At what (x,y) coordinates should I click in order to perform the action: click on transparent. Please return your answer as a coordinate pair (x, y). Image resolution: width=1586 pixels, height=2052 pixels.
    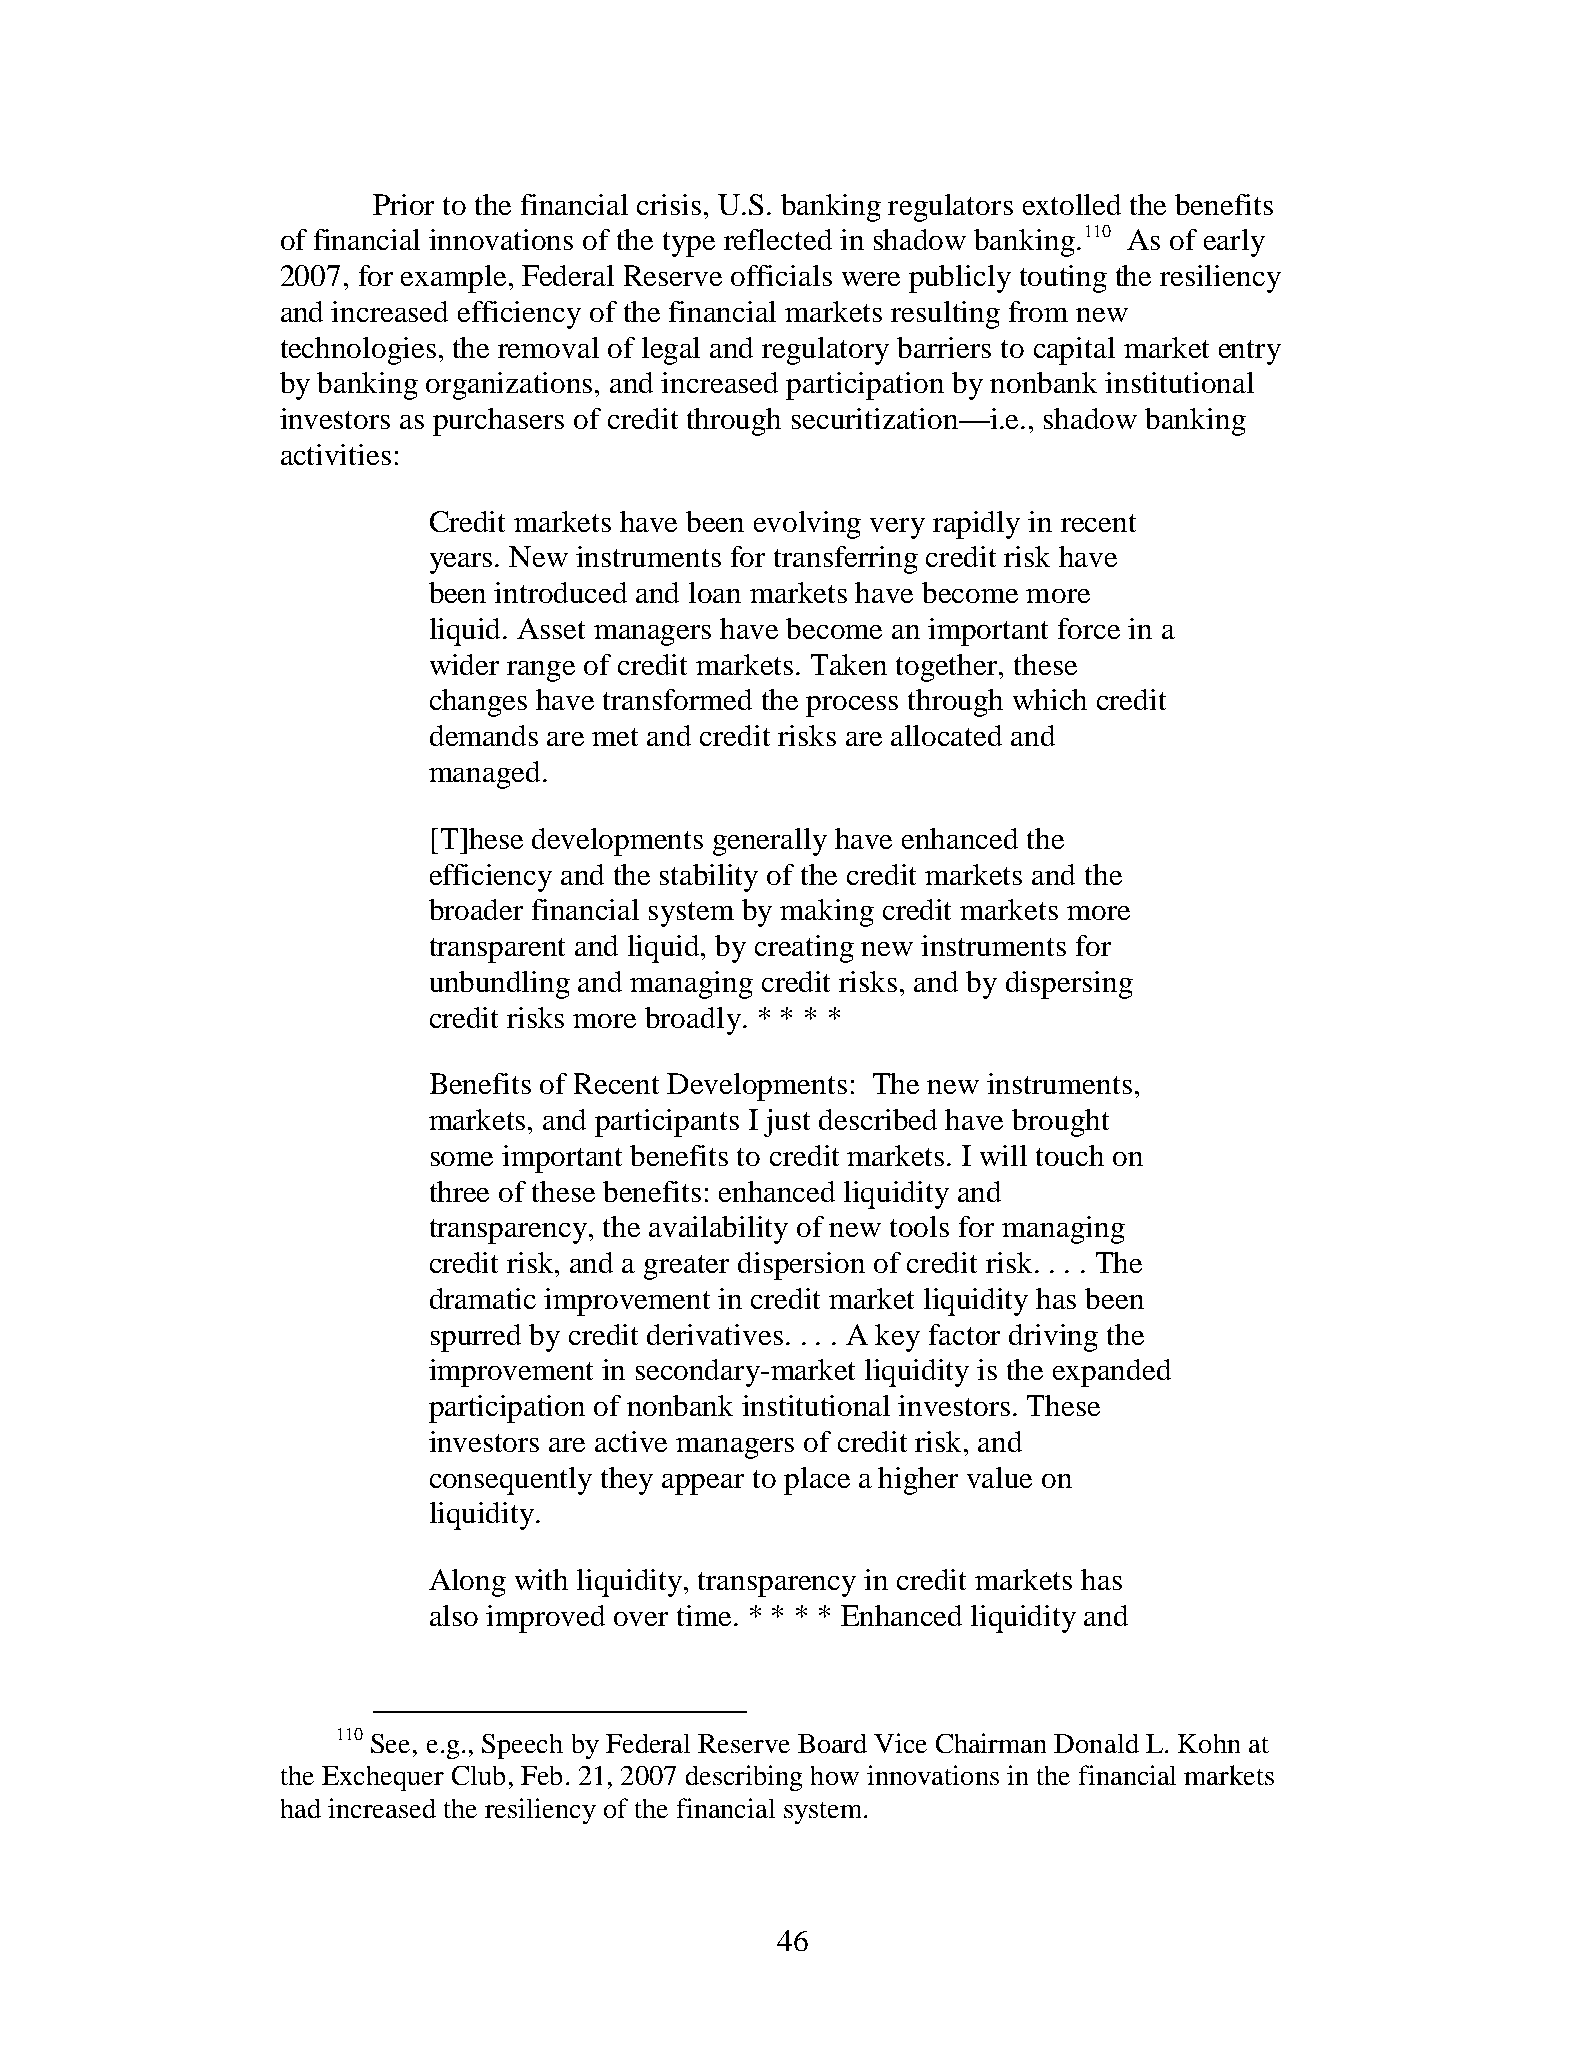
    Looking at the image, I should click on (497, 950).
